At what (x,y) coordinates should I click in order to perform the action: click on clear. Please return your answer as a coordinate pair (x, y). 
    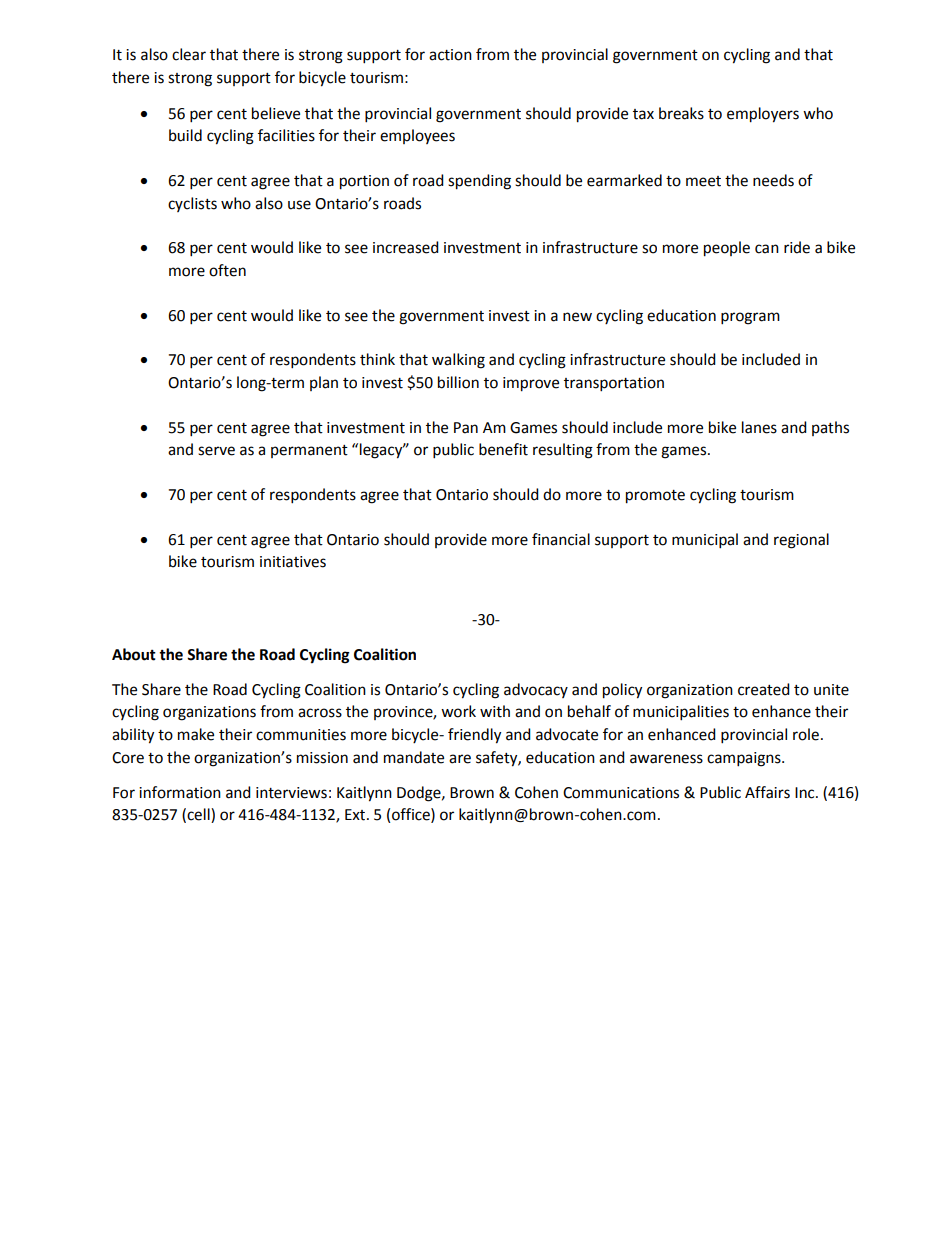
    Looking at the image, I should click on (189, 54).
